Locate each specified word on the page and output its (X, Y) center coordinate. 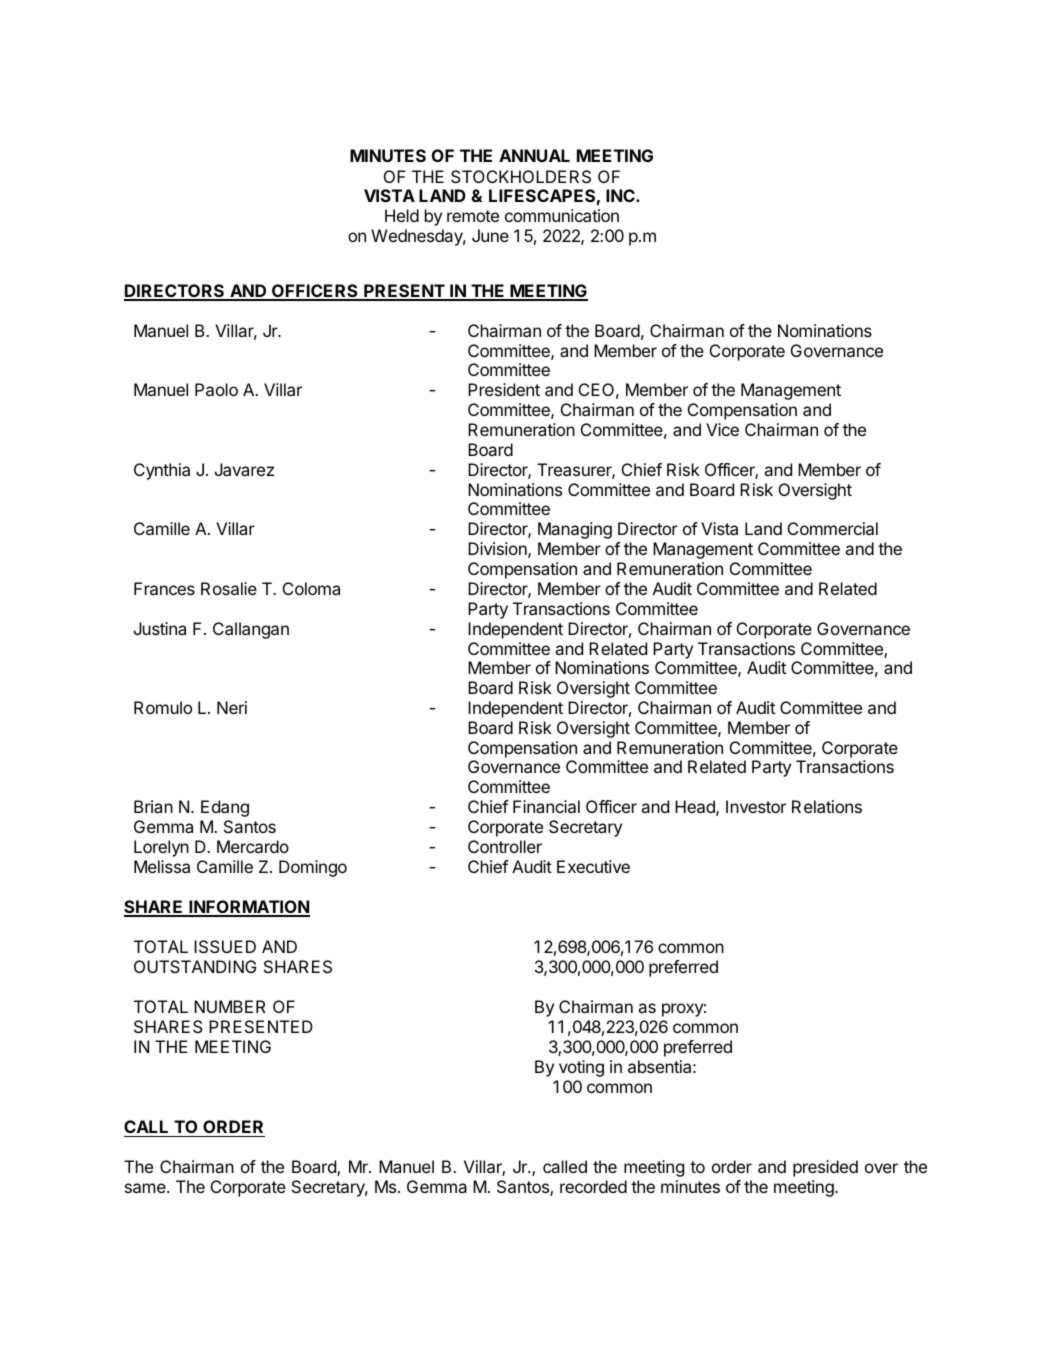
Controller (505, 846)
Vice (722, 429)
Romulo (163, 707)
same (146, 1188)
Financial (546, 806)
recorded (593, 1186)
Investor (756, 806)
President (504, 389)
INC (621, 195)
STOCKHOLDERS (521, 176)
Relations (827, 806)
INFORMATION (248, 908)
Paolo (216, 389)
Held (402, 215)
